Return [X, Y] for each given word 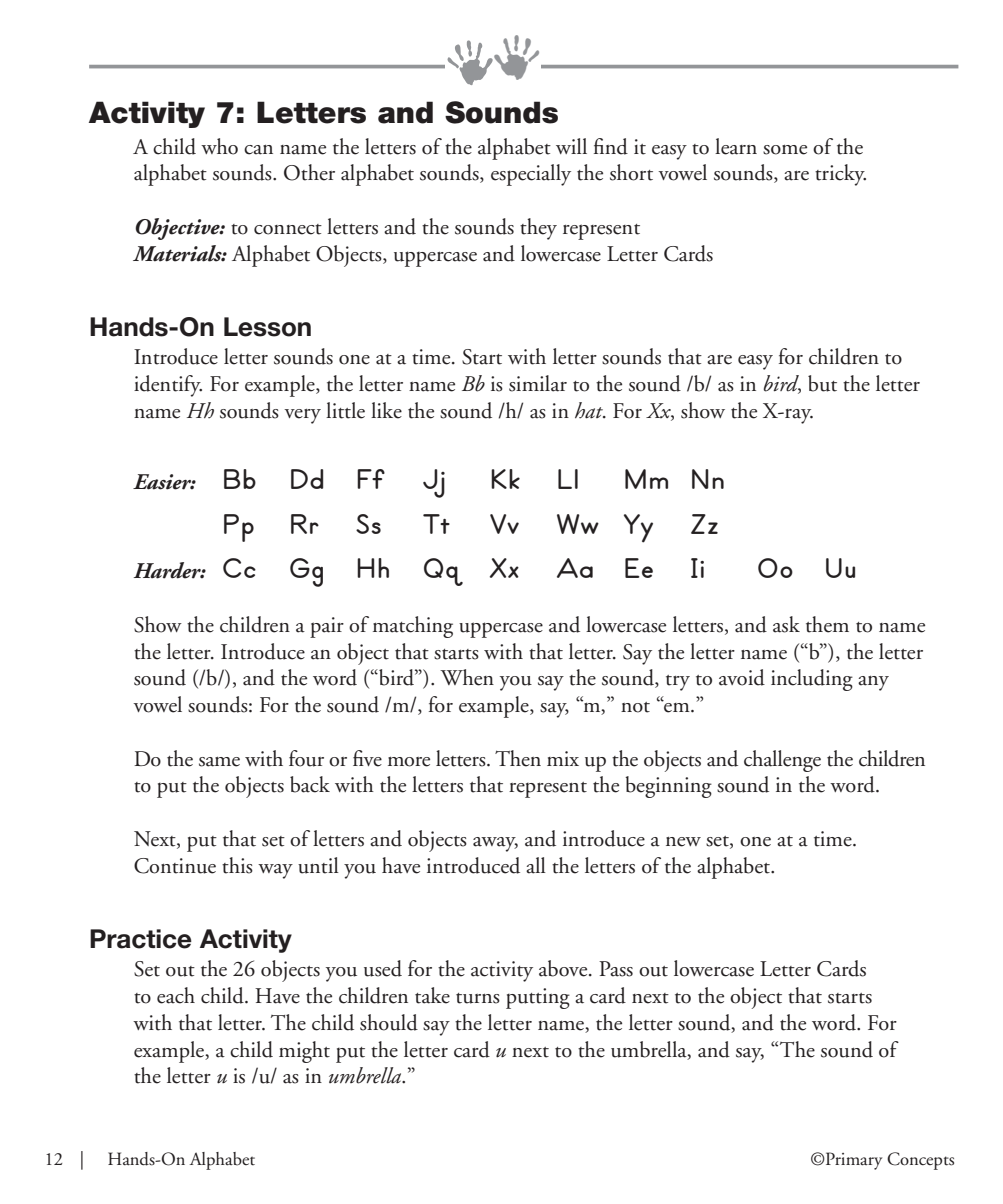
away [495, 844]
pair [327, 627]
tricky [840, 175]
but [822, 383]
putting [538, 998]
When [467, 677]
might [304, 1052]
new [683, 842]
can [258, 150]
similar [538, 383]
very [302, 416]
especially [531, 175]
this [237, 865]
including [812, 680]
